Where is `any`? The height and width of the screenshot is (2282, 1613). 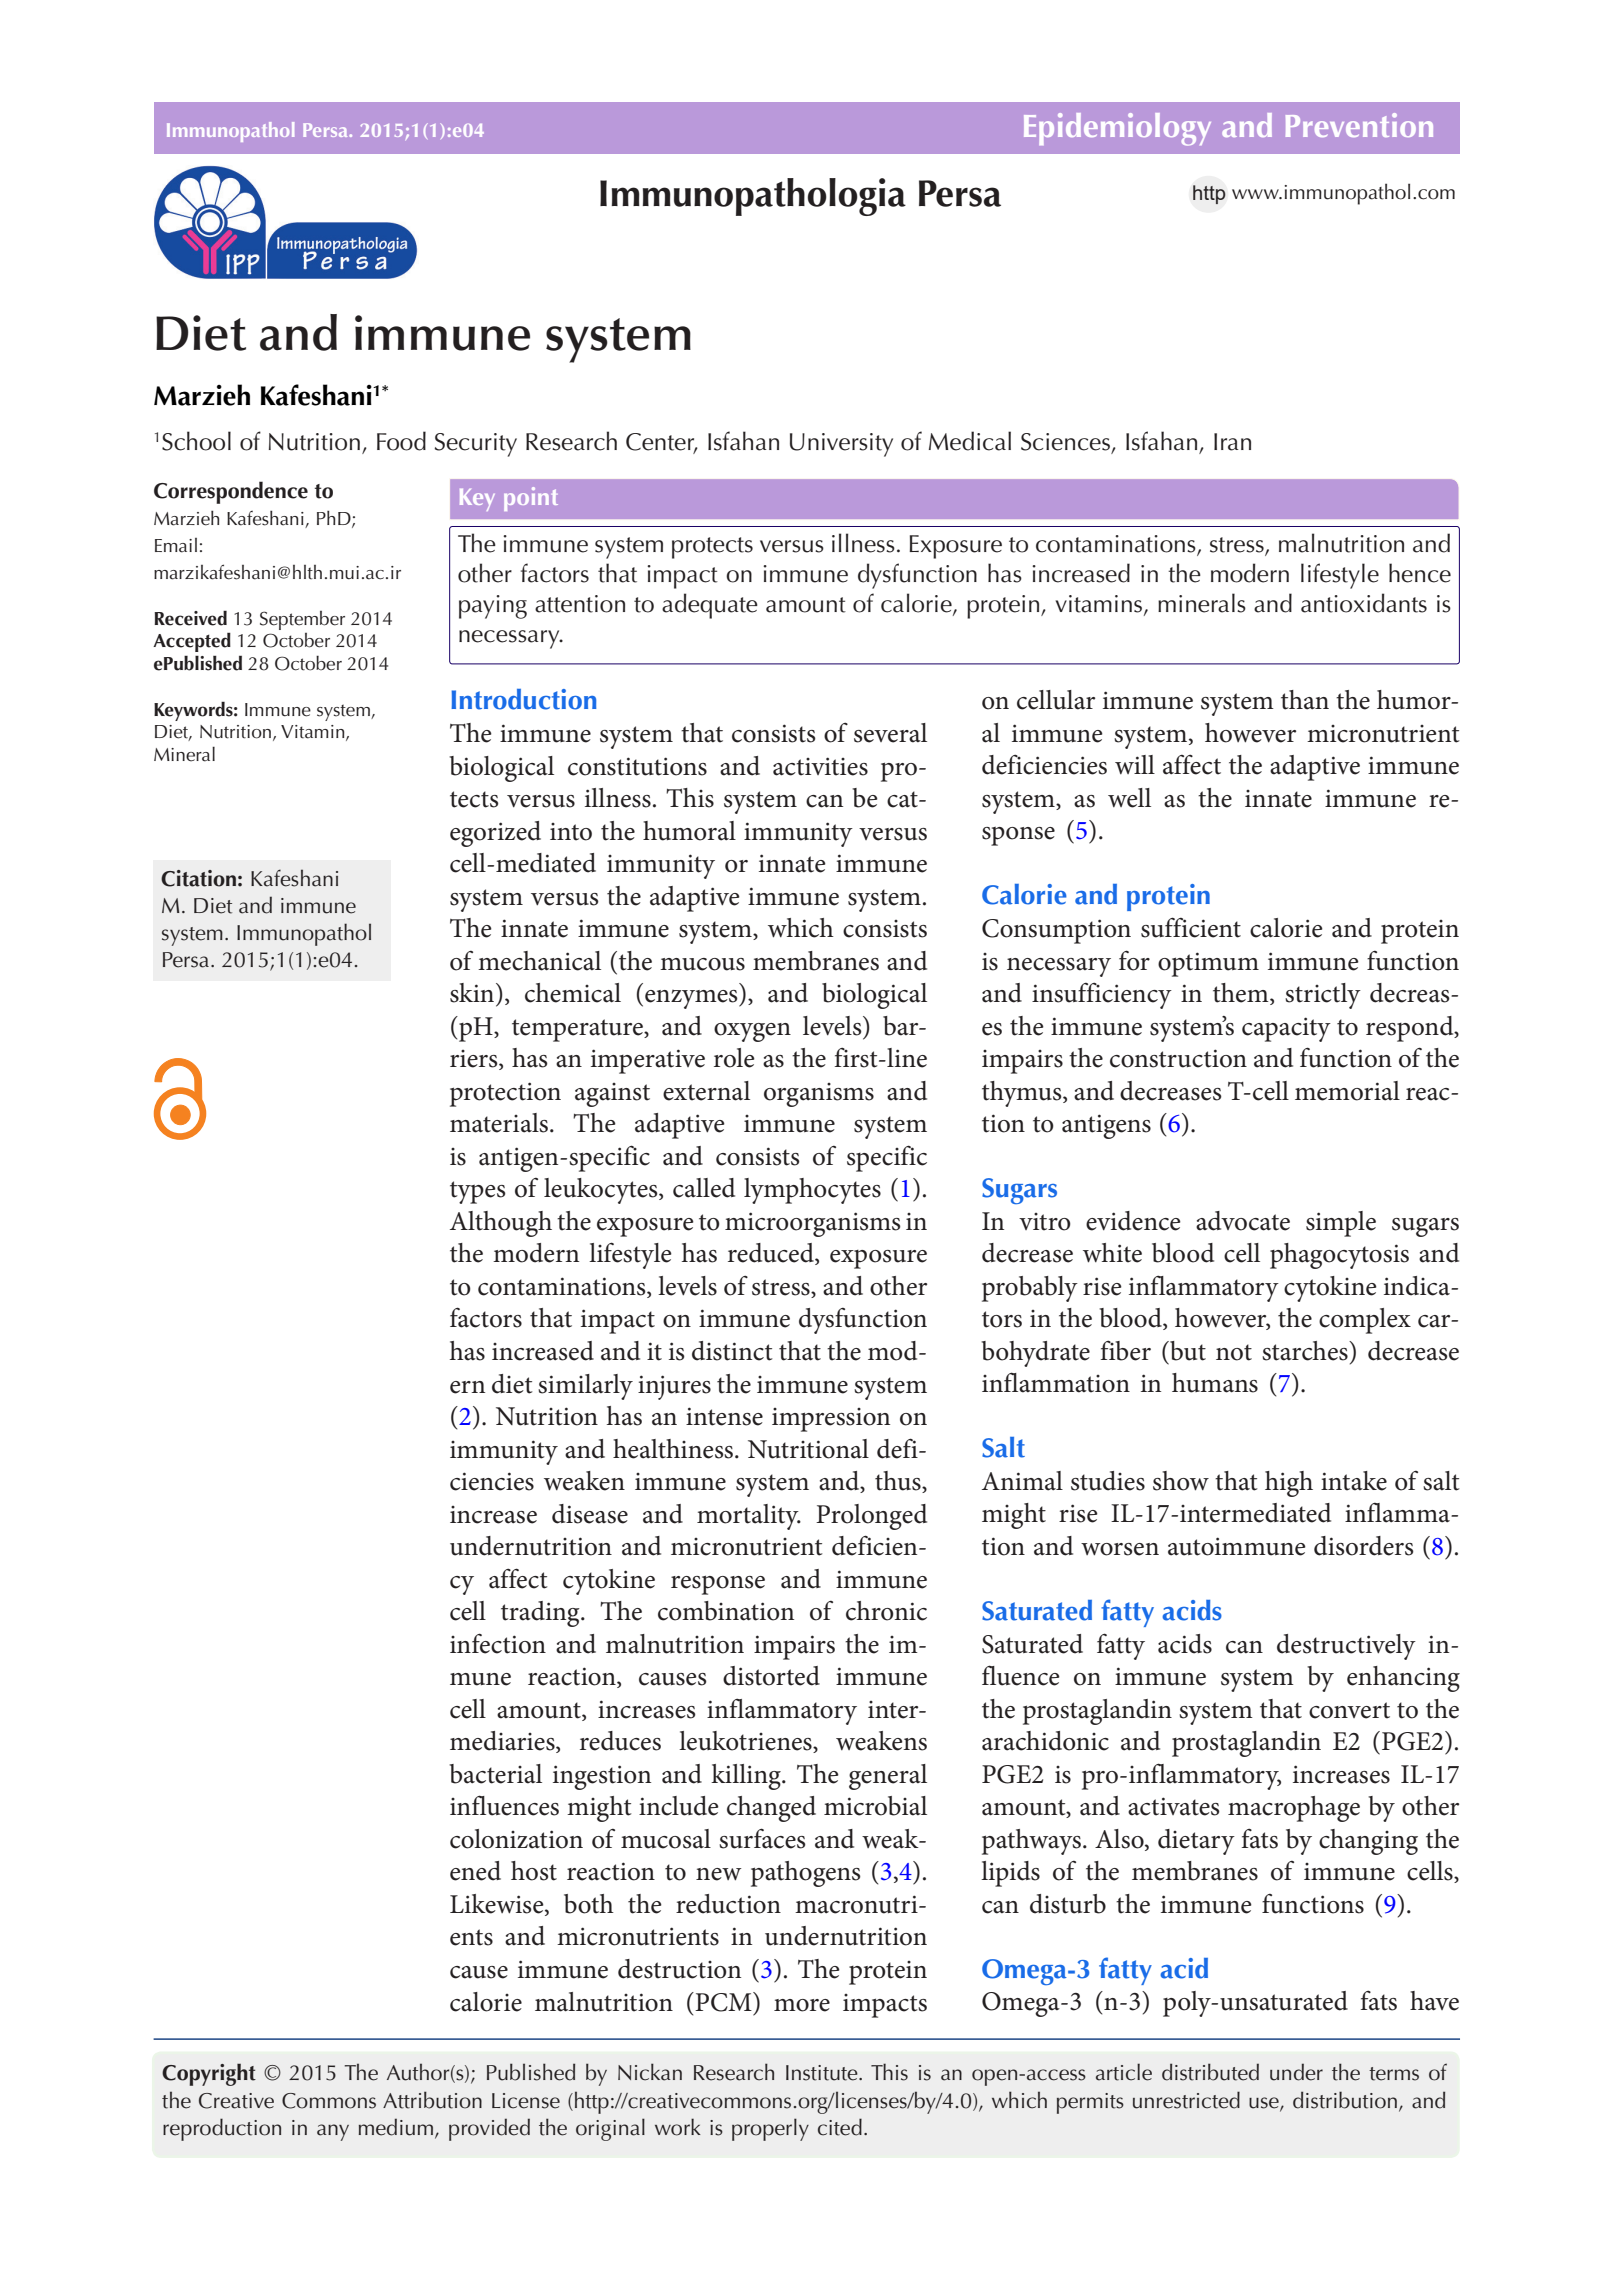 any is located at coordinates (333, 2132).
